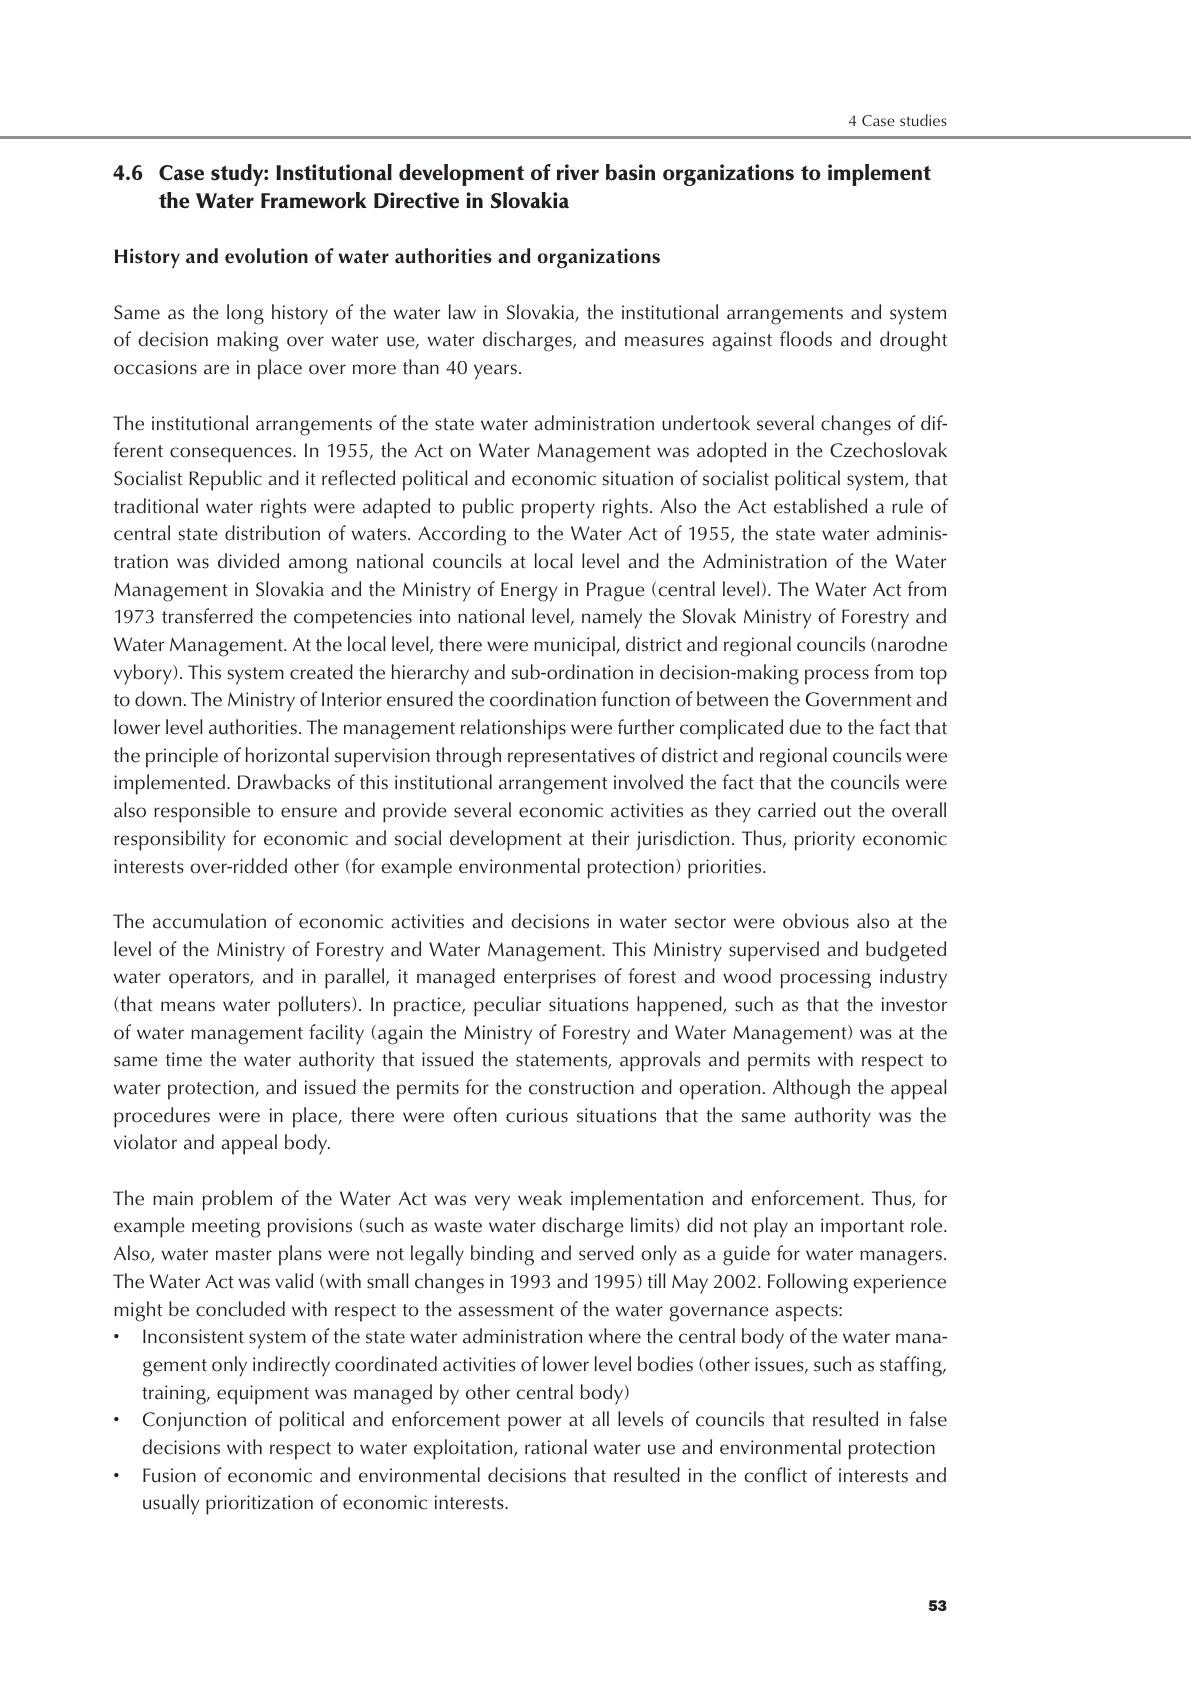  Describe the element at coordinates (314, 200) in the screenshot. I see `Framework` at that location.
